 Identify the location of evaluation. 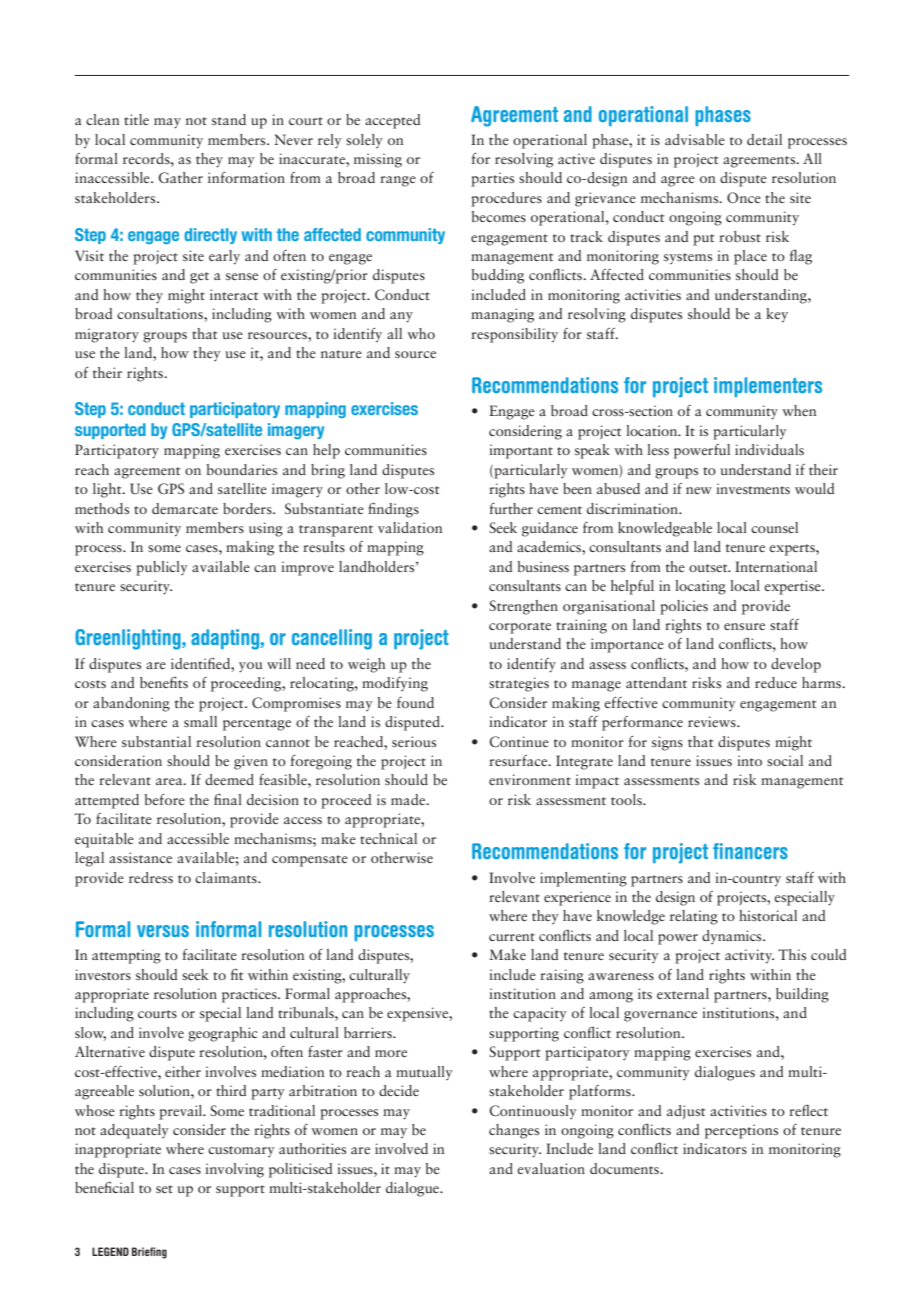
(551, 1168).
